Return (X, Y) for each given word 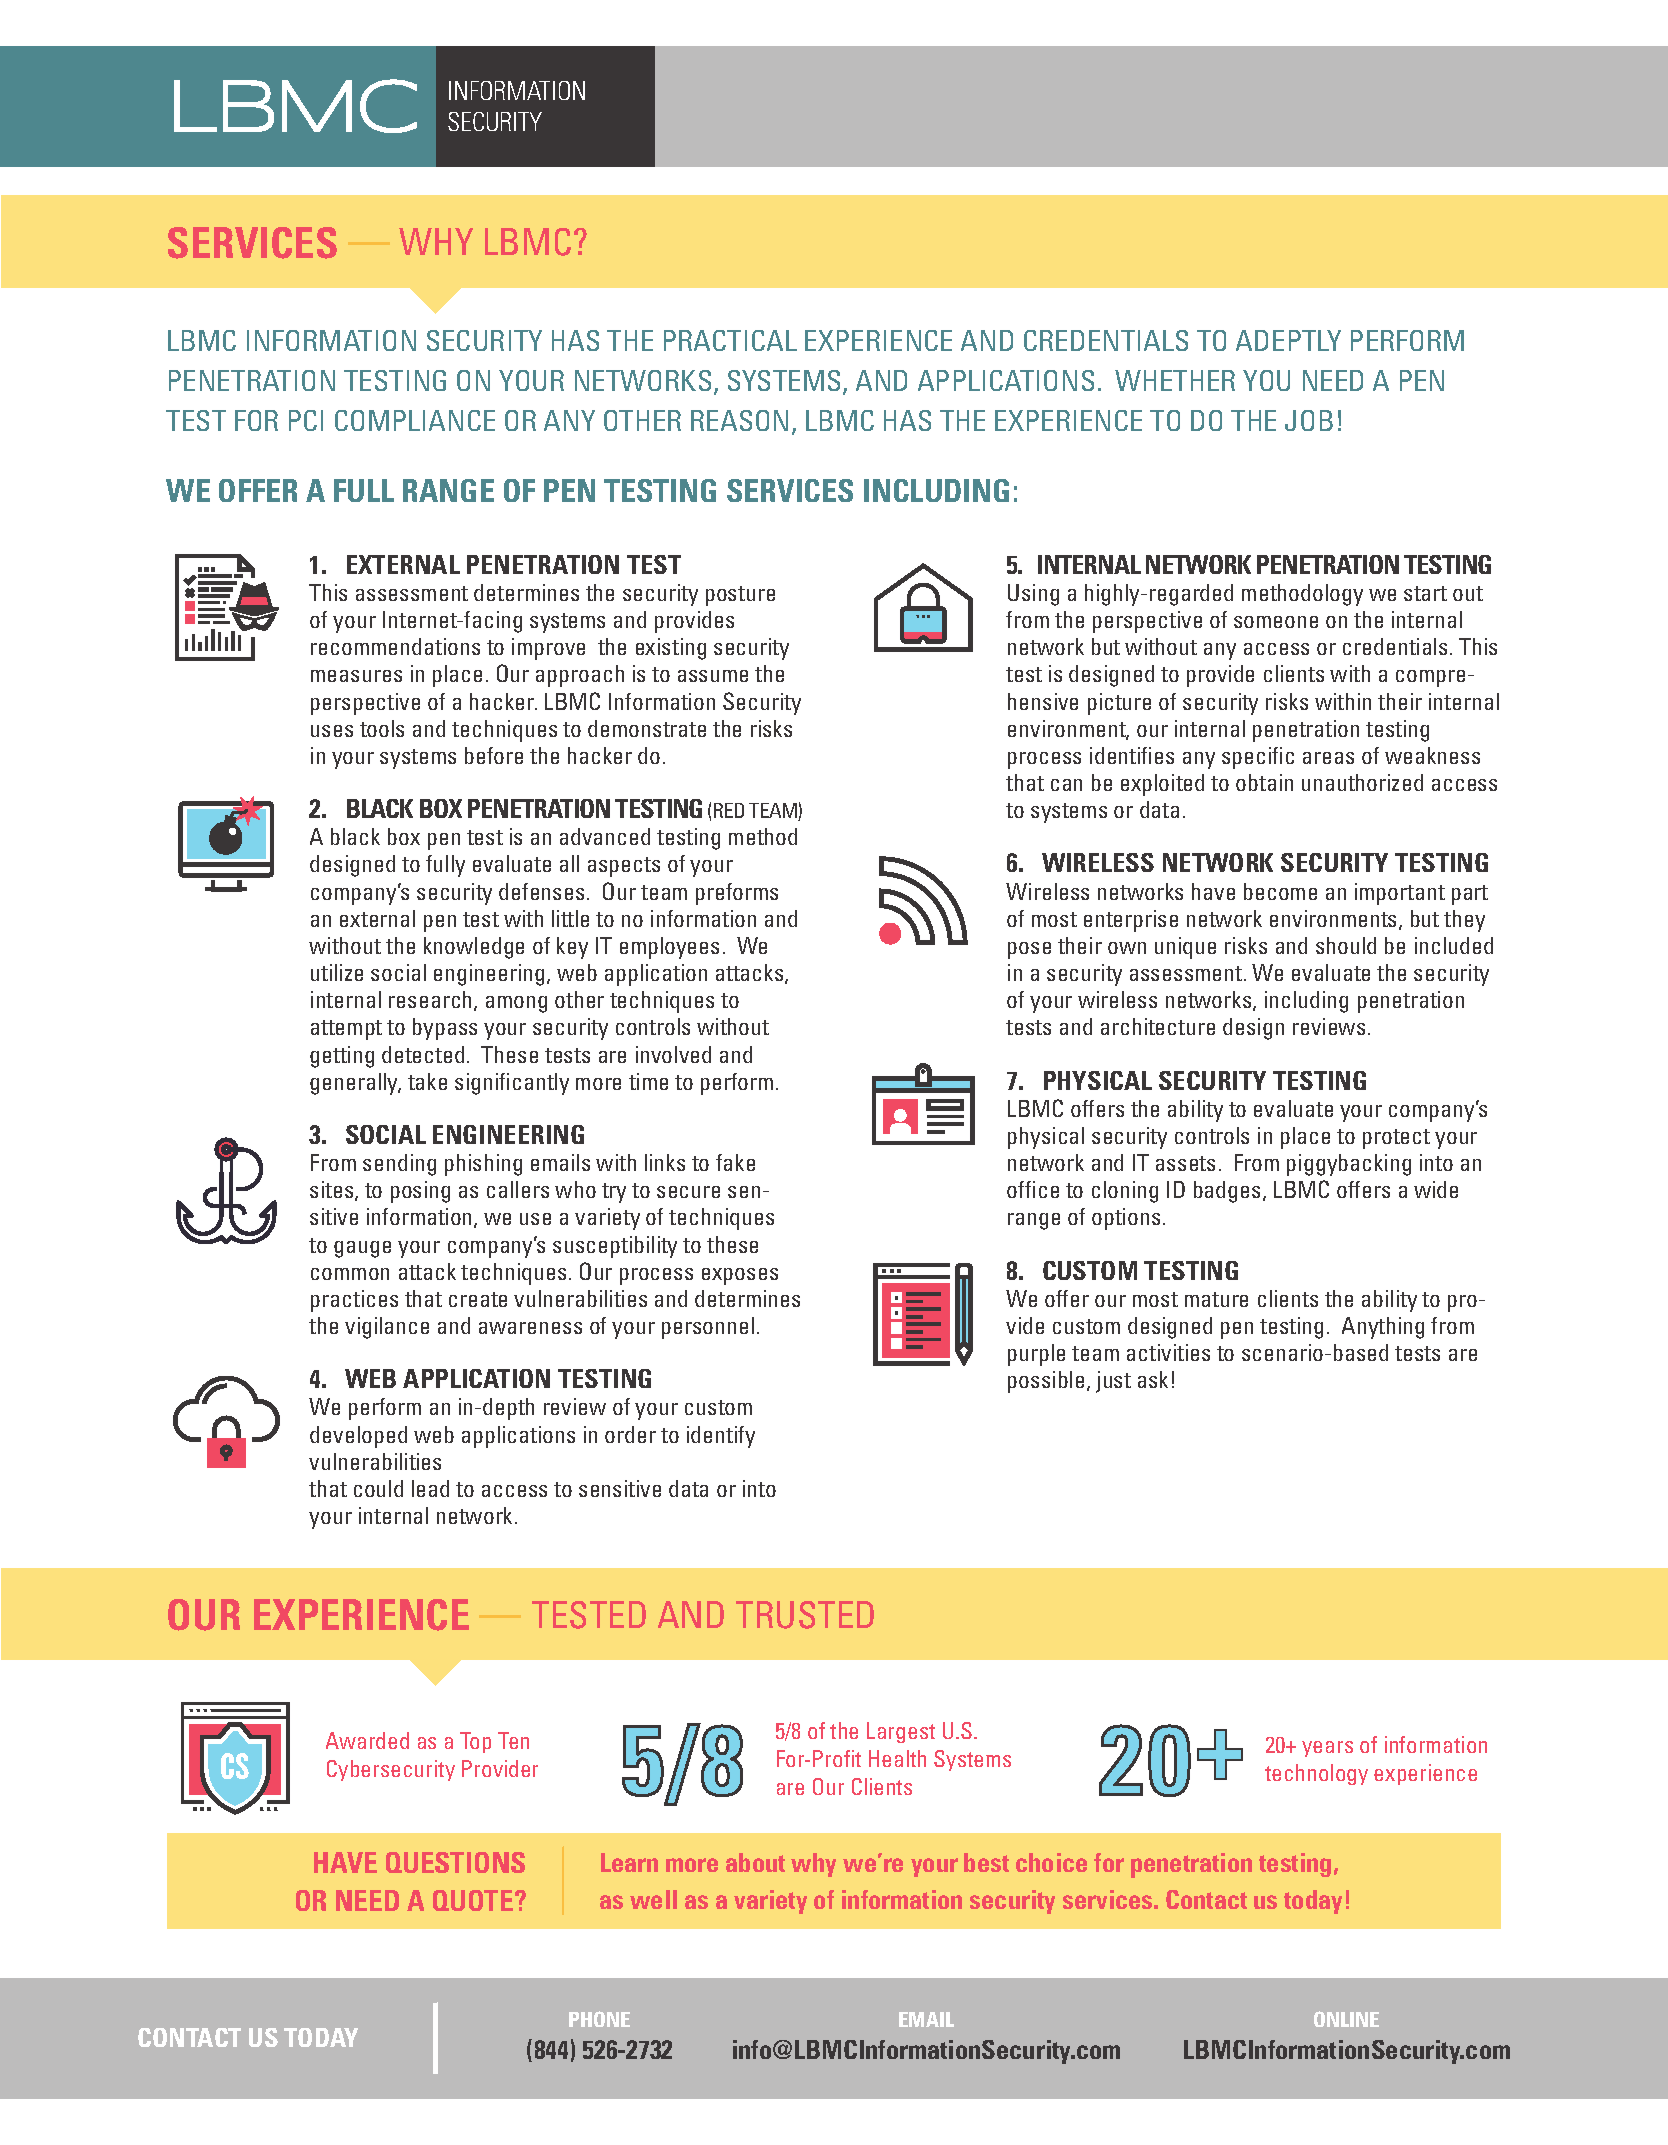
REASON (739, 420)
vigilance (387, 1328)
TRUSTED (805, 1615)
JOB (1309, 420)
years (1327, 1749)
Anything (1383, 1328)
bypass (445, 1029)
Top (475, 1742)
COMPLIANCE (415, 420)
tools (382, 728)
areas (1328, 758)
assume (713, 676)
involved (673, 1054)
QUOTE (474, 1900)
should (1346, 945)
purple (1036, 1355)
